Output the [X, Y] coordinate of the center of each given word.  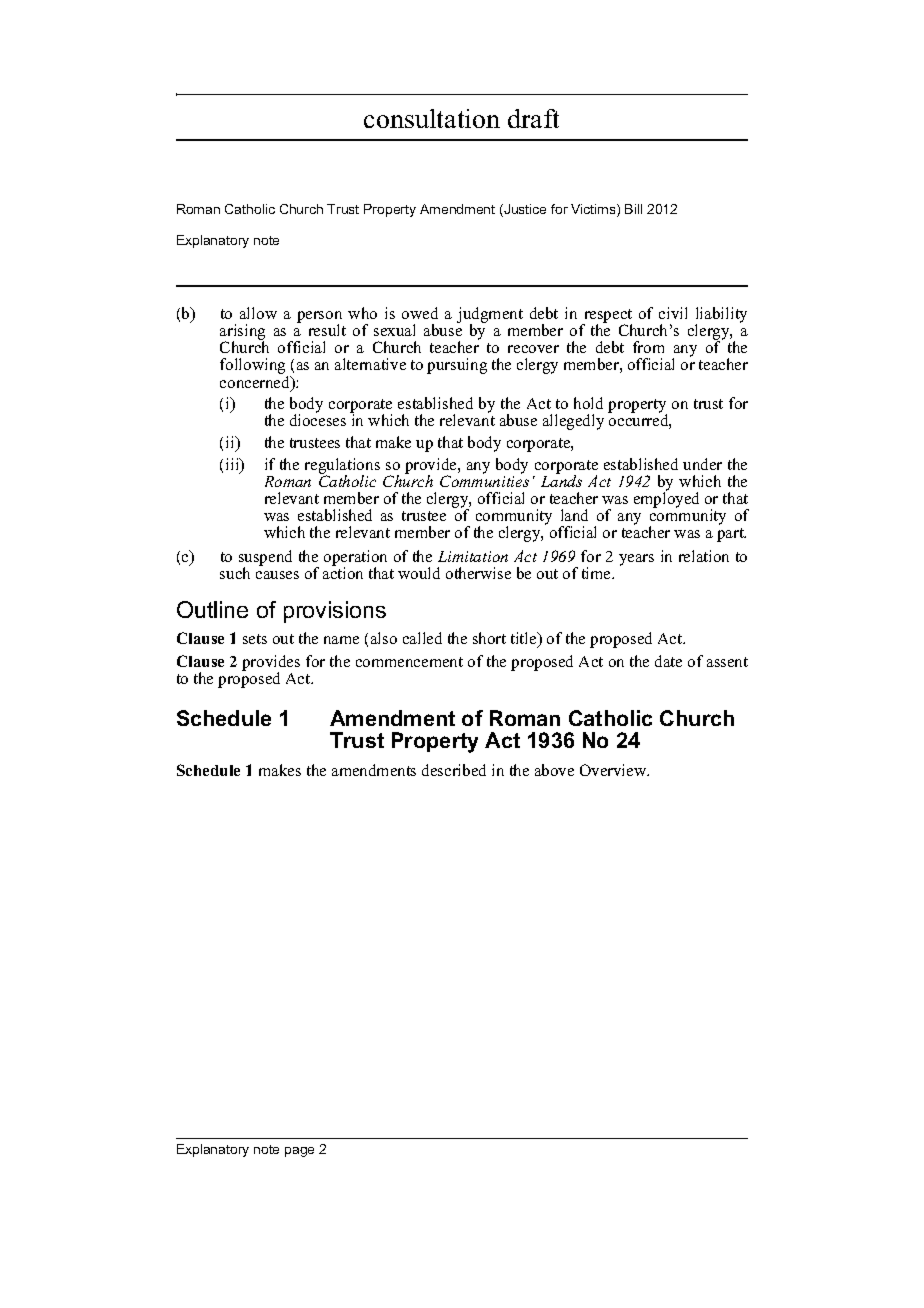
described [454, 770]
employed [666, 499]
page [299, 1152]
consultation [432, 118]
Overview [614, 770]
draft [533, 118]
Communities [484, 480]
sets [255, 639]
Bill [633, 209]
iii [234, 465]
